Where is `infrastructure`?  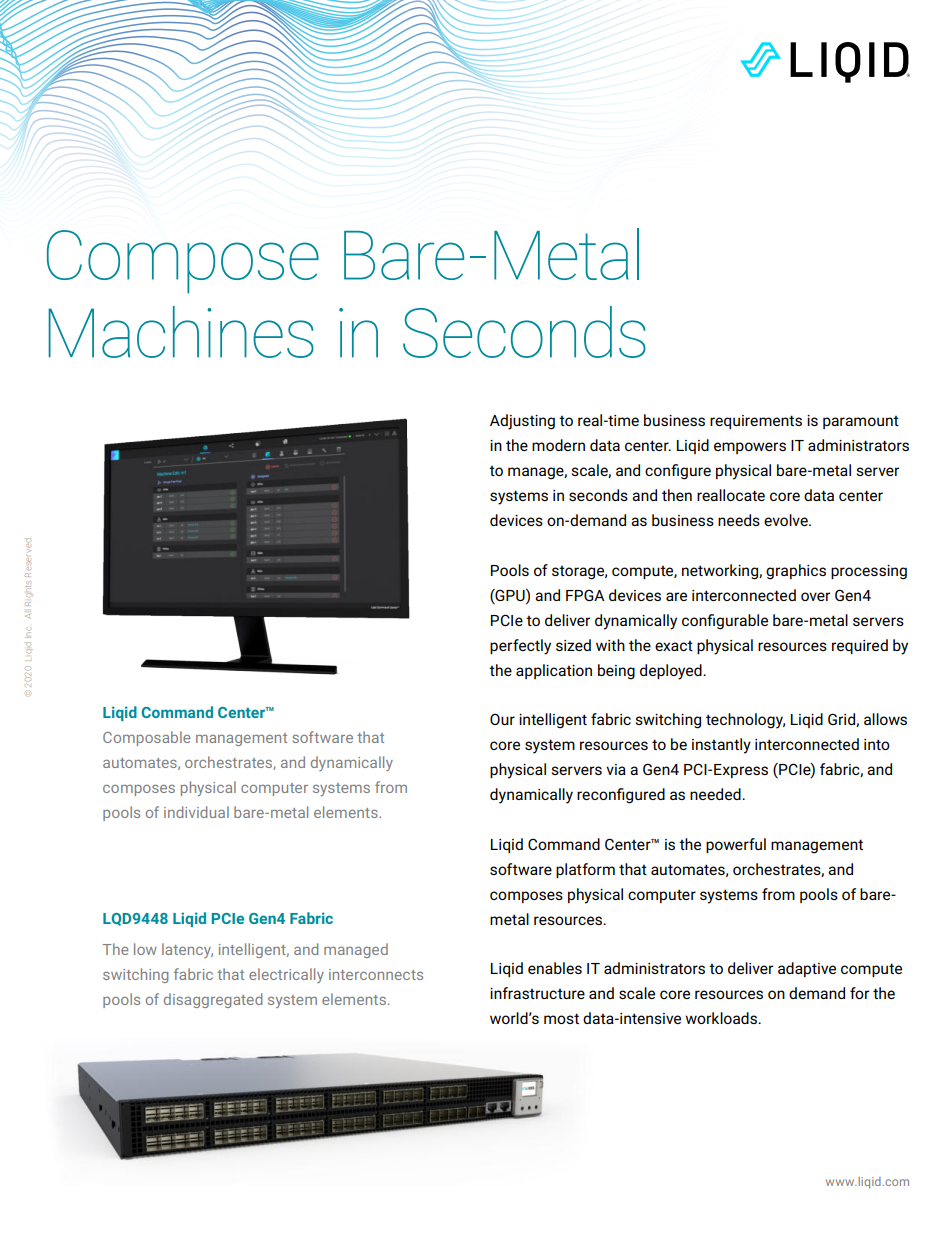
infrastructure is located at coordinates (537, 993).
